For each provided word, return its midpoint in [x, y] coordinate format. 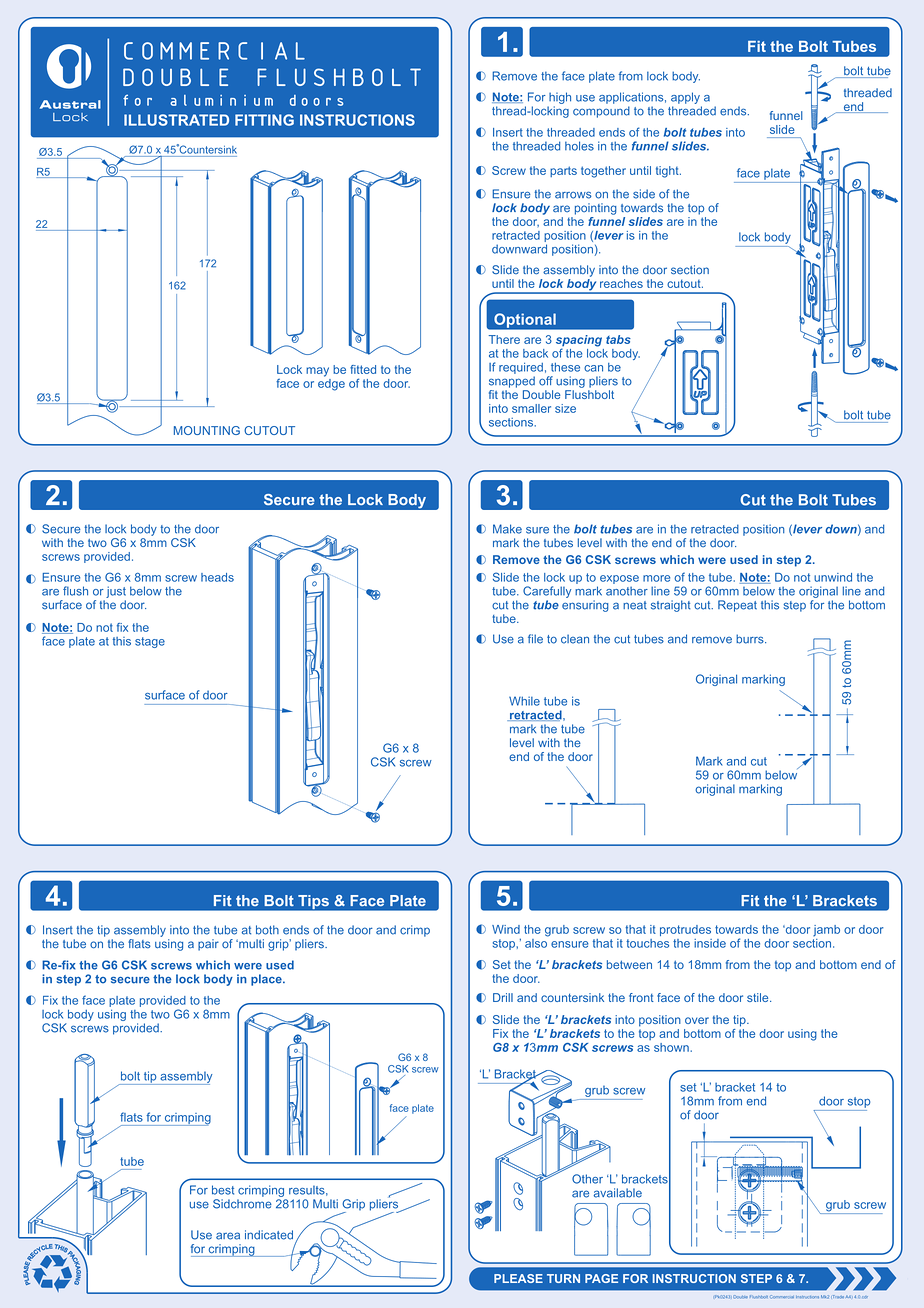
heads [217, 577]
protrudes [685, 930]
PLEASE [518, 1278]
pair [208, 945]
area [228, 1236]
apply [685, 98]
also [537, 942]
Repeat [737, 606]
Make [507, 529]
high [560, 98]
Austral [70, 104]
